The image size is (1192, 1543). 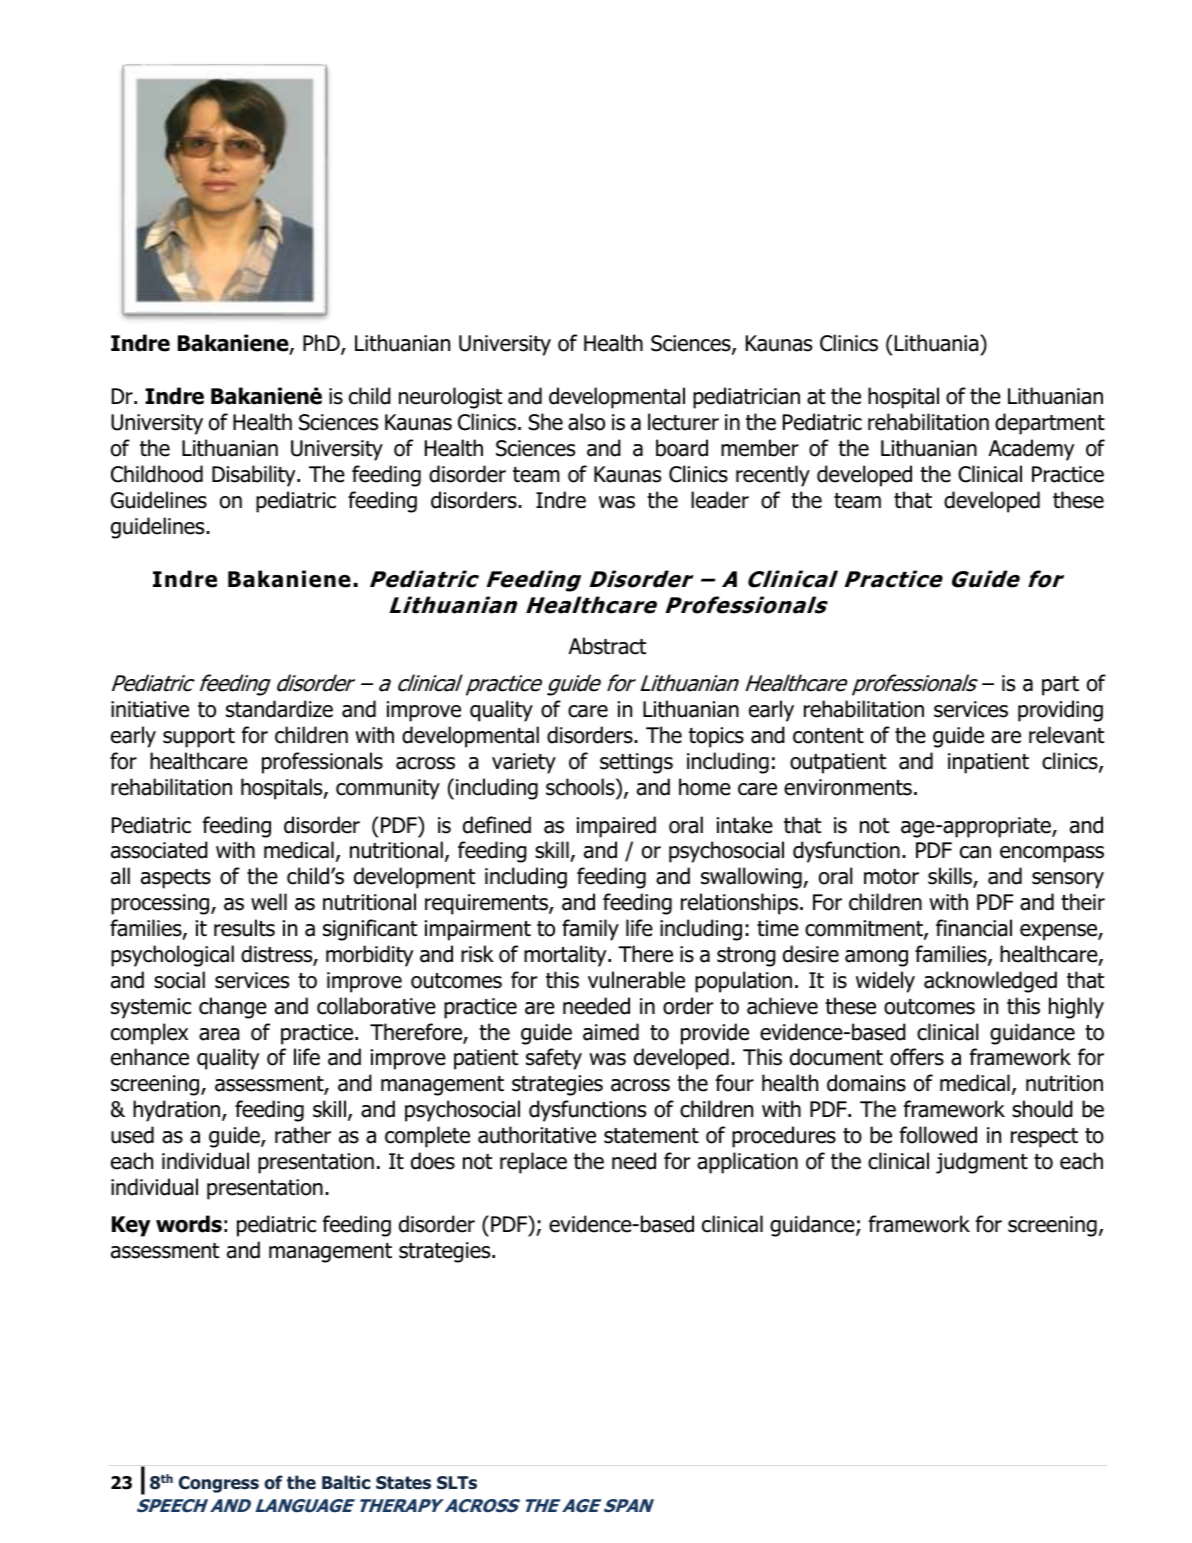 What do you see at coordinates (607, 646) in the screenshot?
I see `Abstract` at bounding box center [607, 646].
